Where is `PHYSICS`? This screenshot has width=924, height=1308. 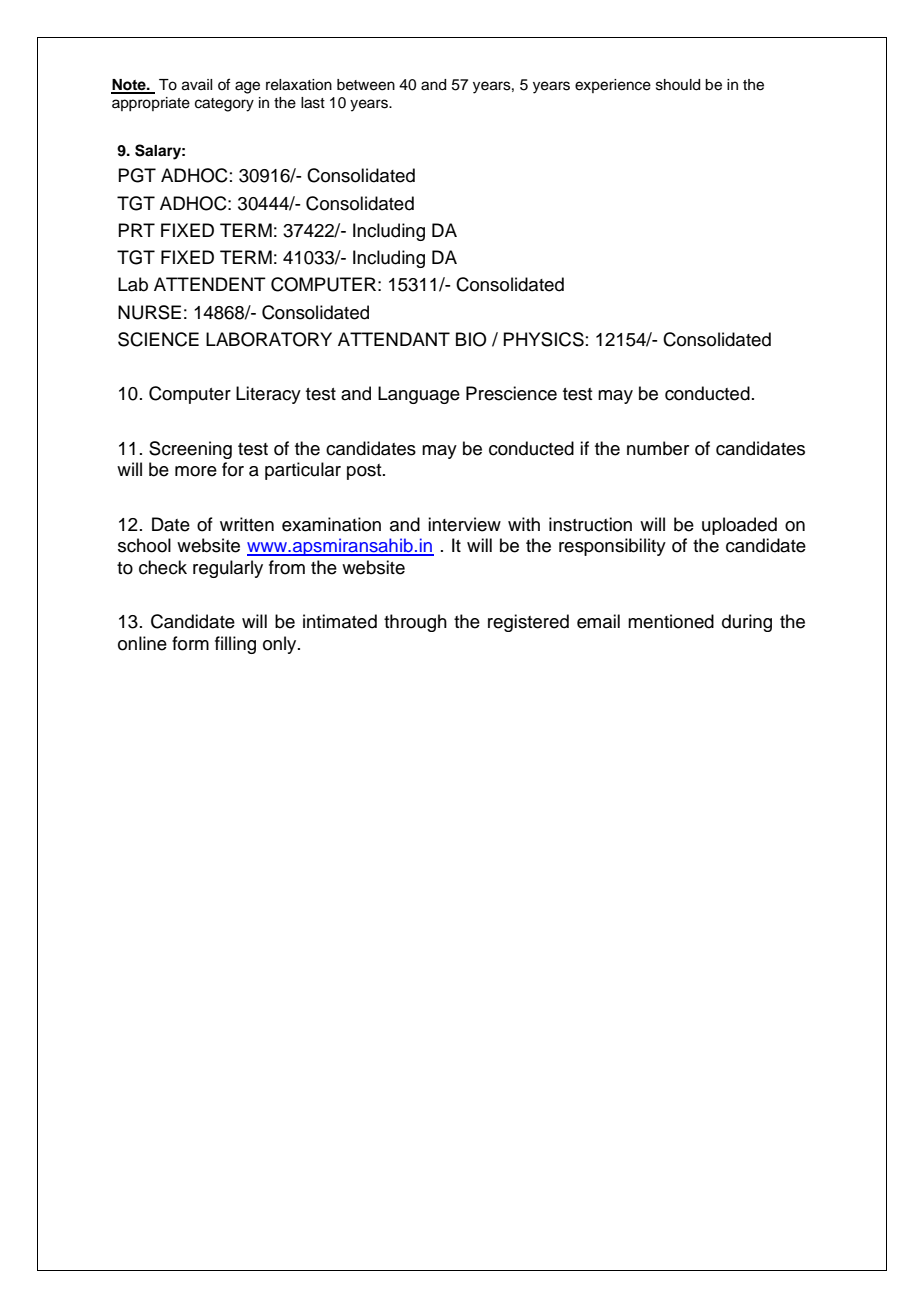 PHYSICS is located at coordinates (543, 339).
